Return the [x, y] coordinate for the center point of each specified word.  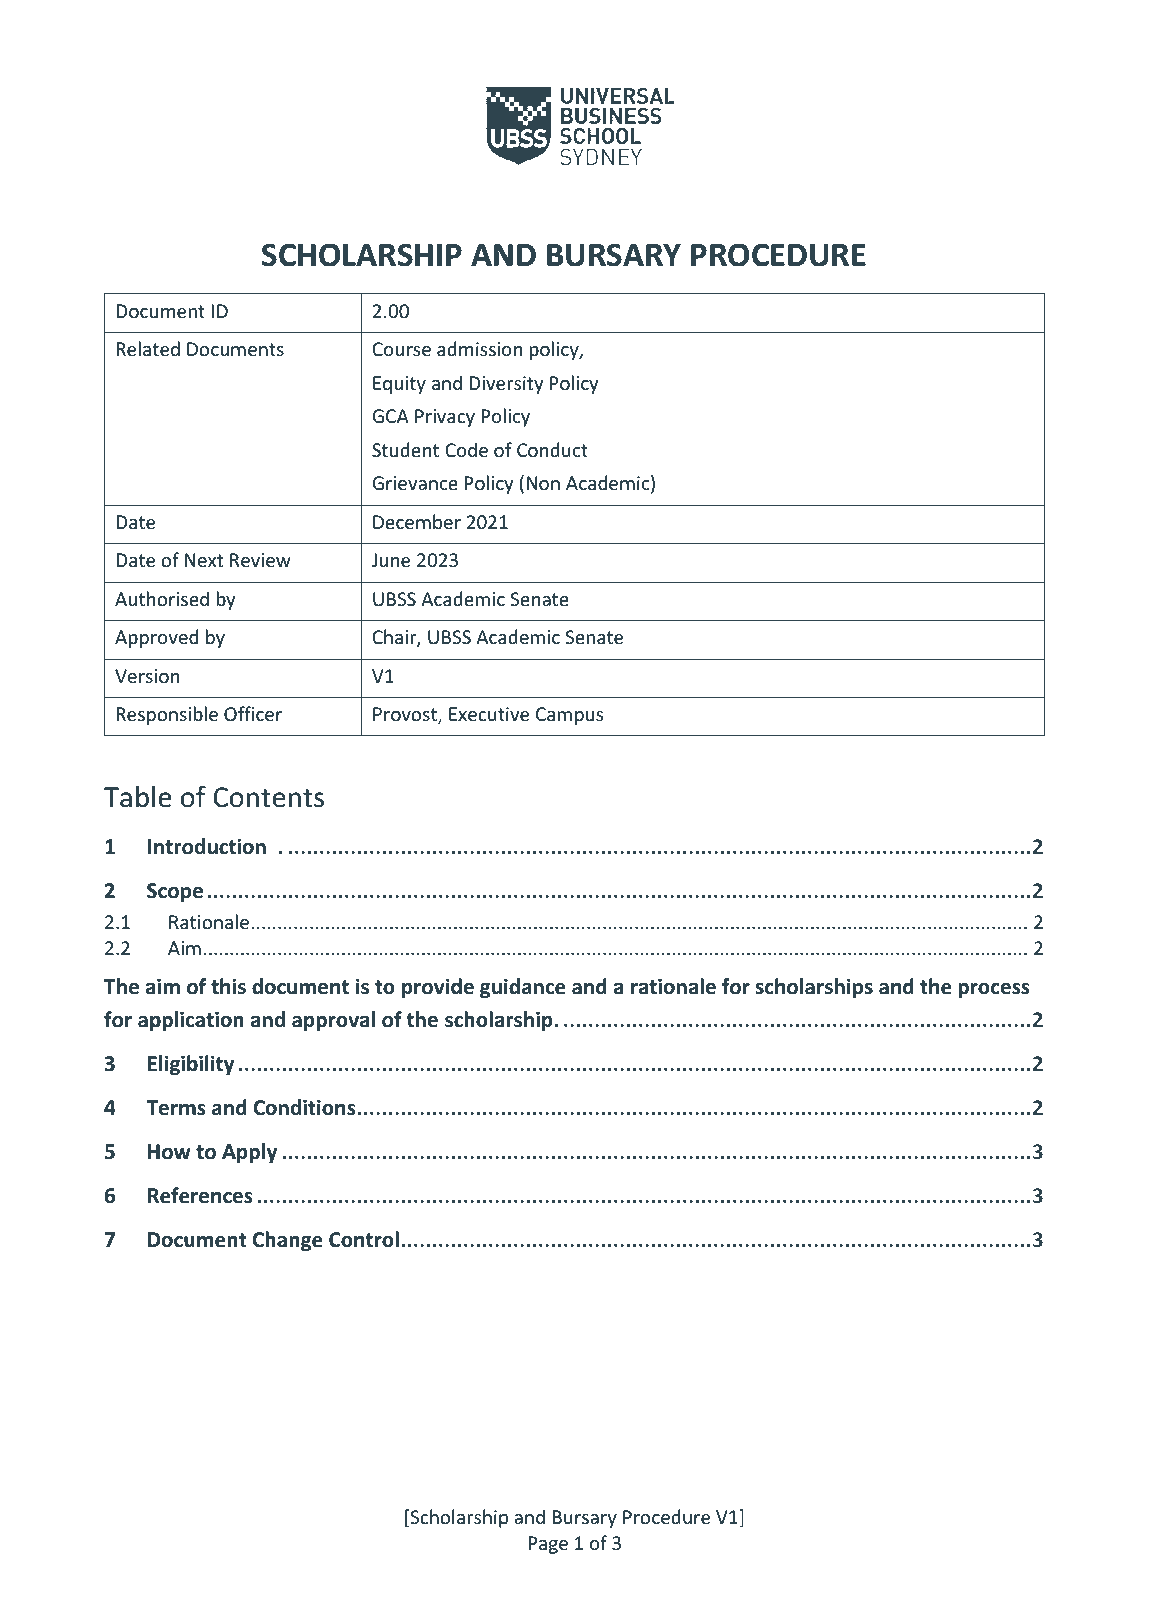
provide [438, 988]
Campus [569, 716]
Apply [249, 1153]
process [994, 990]
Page [548, 1545]
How [169, 1152]
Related [148, 348]
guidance [523, 988]
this [228, 986]
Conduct [552, 449]
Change [288, 1241]
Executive [489, 714]
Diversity [506, 385]
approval [333, 1021]
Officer [253, 713]
